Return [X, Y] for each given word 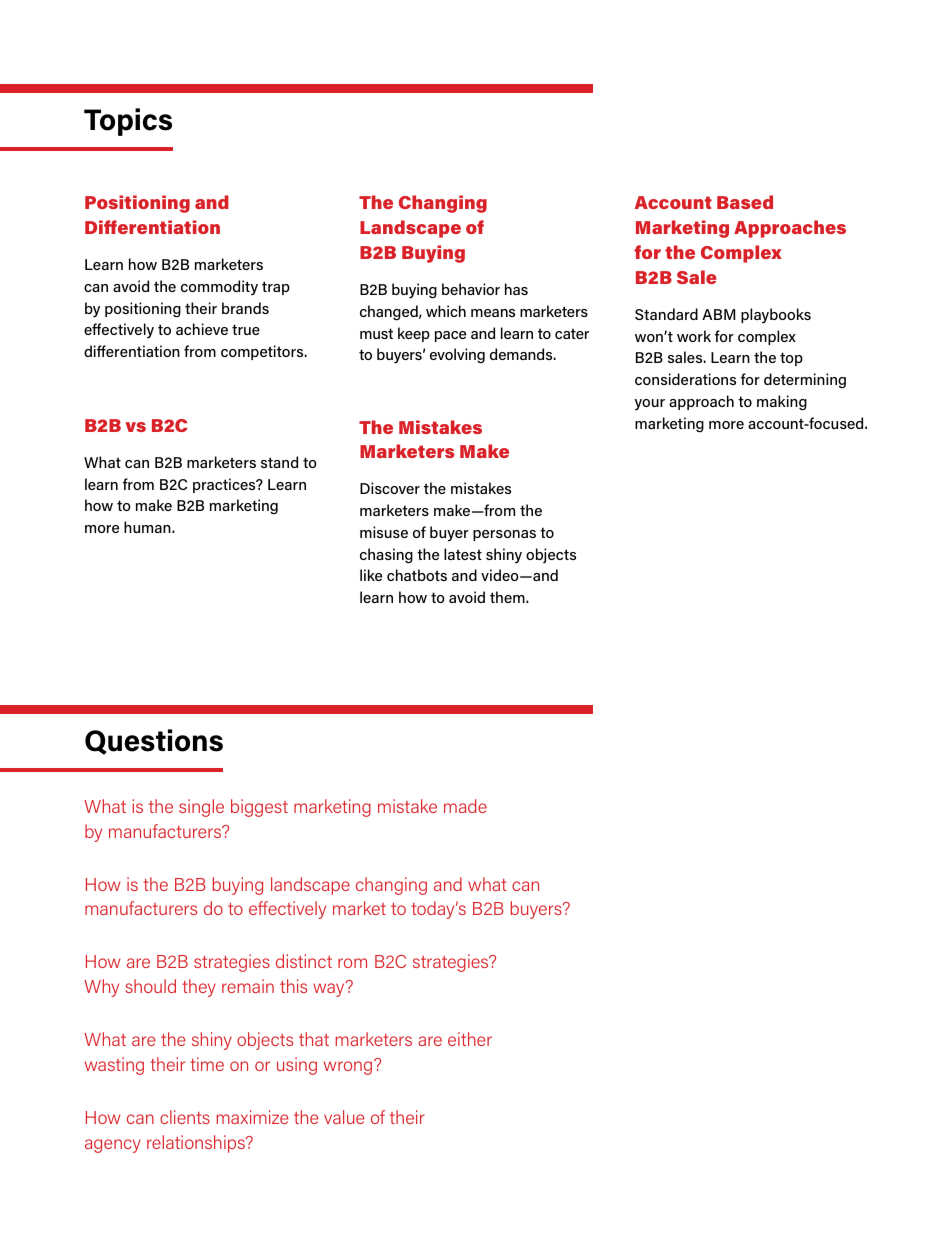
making [782, 403]
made [465, 806]
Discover [390, 488]
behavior [471, 289]
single [201, 808]
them [508, 597]
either [470, 1039]
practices [225, 485]
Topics [128, 122]
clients [185, 1117]
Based [745, 202]
